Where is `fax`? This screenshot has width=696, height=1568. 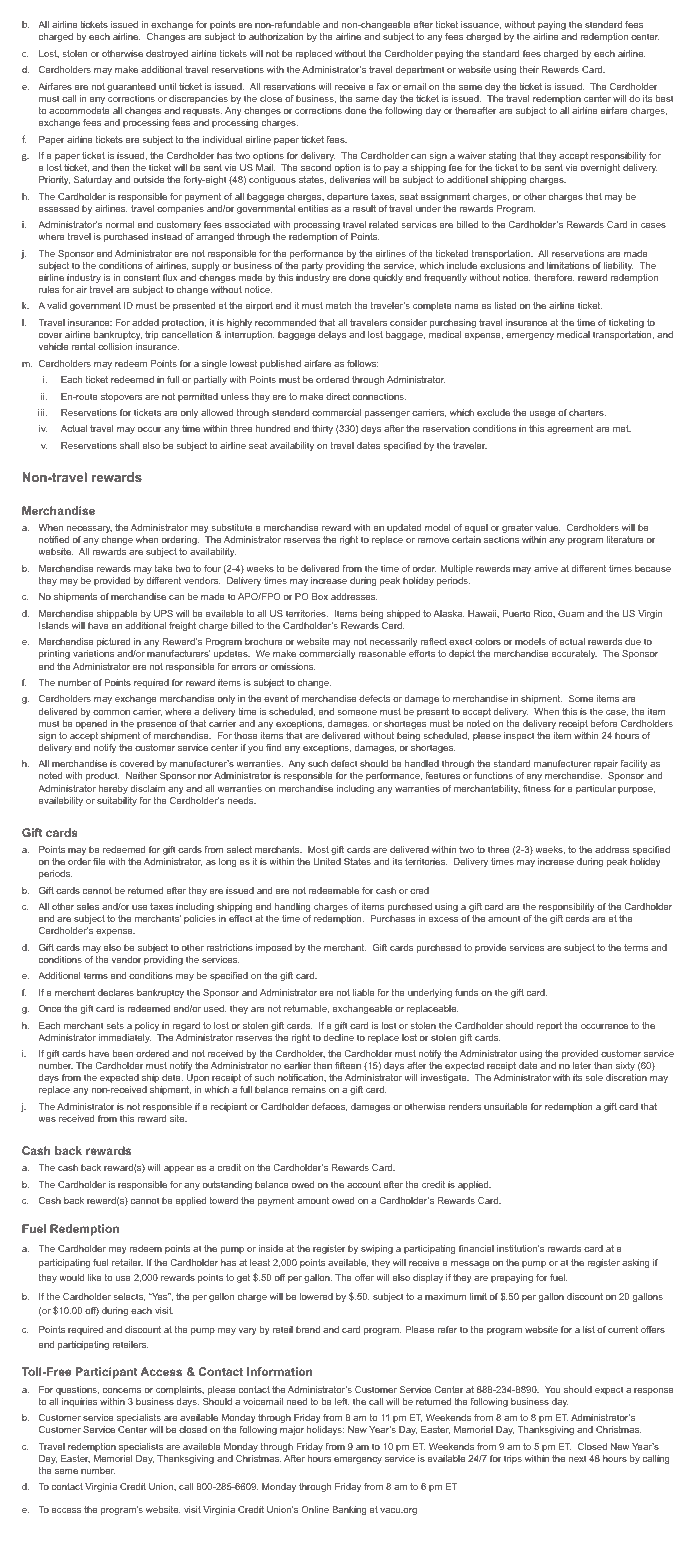
fax is located at coordinates (382, 86).
